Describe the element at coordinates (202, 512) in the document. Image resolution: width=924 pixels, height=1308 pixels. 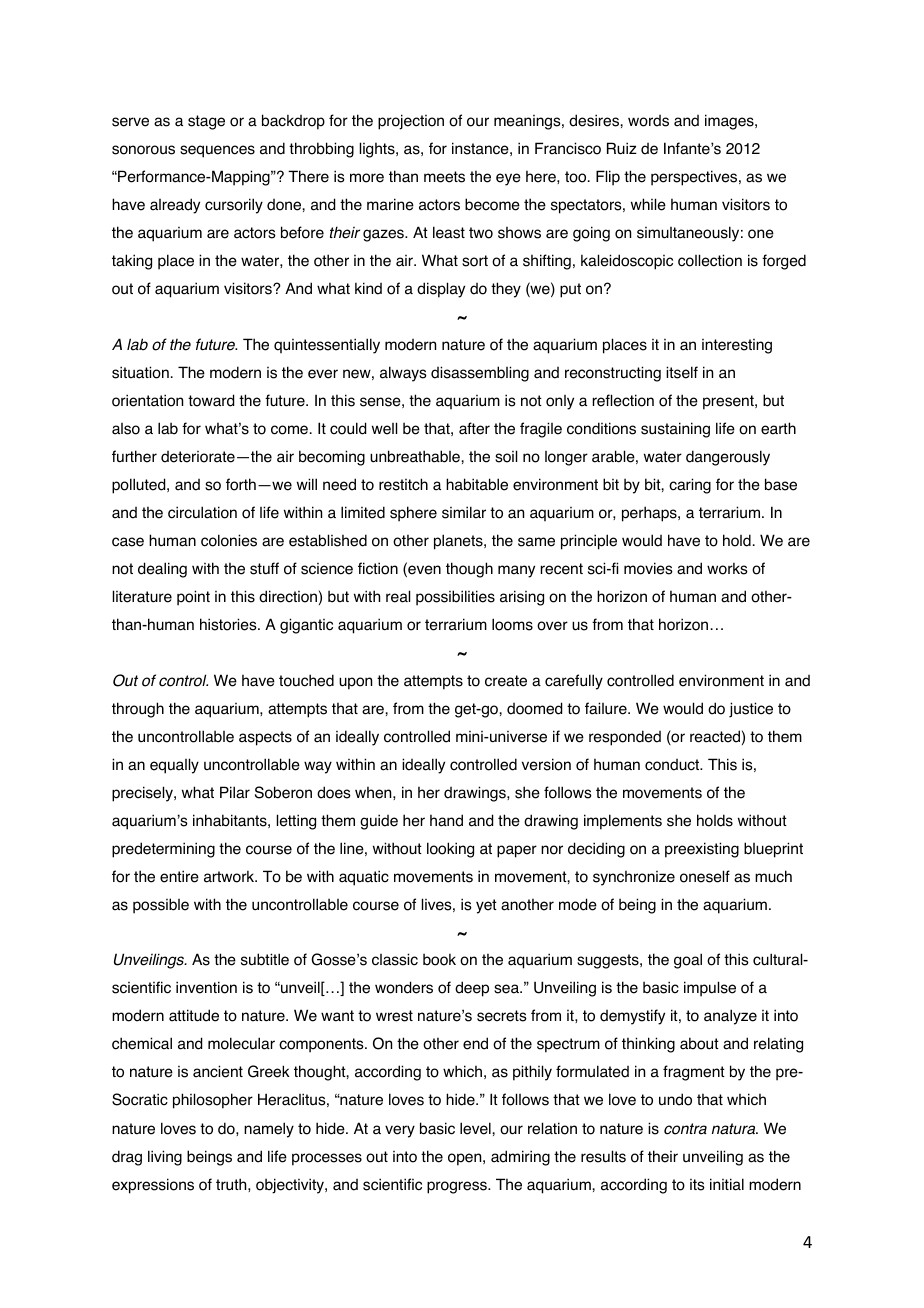
I see `circulation` at that location.
